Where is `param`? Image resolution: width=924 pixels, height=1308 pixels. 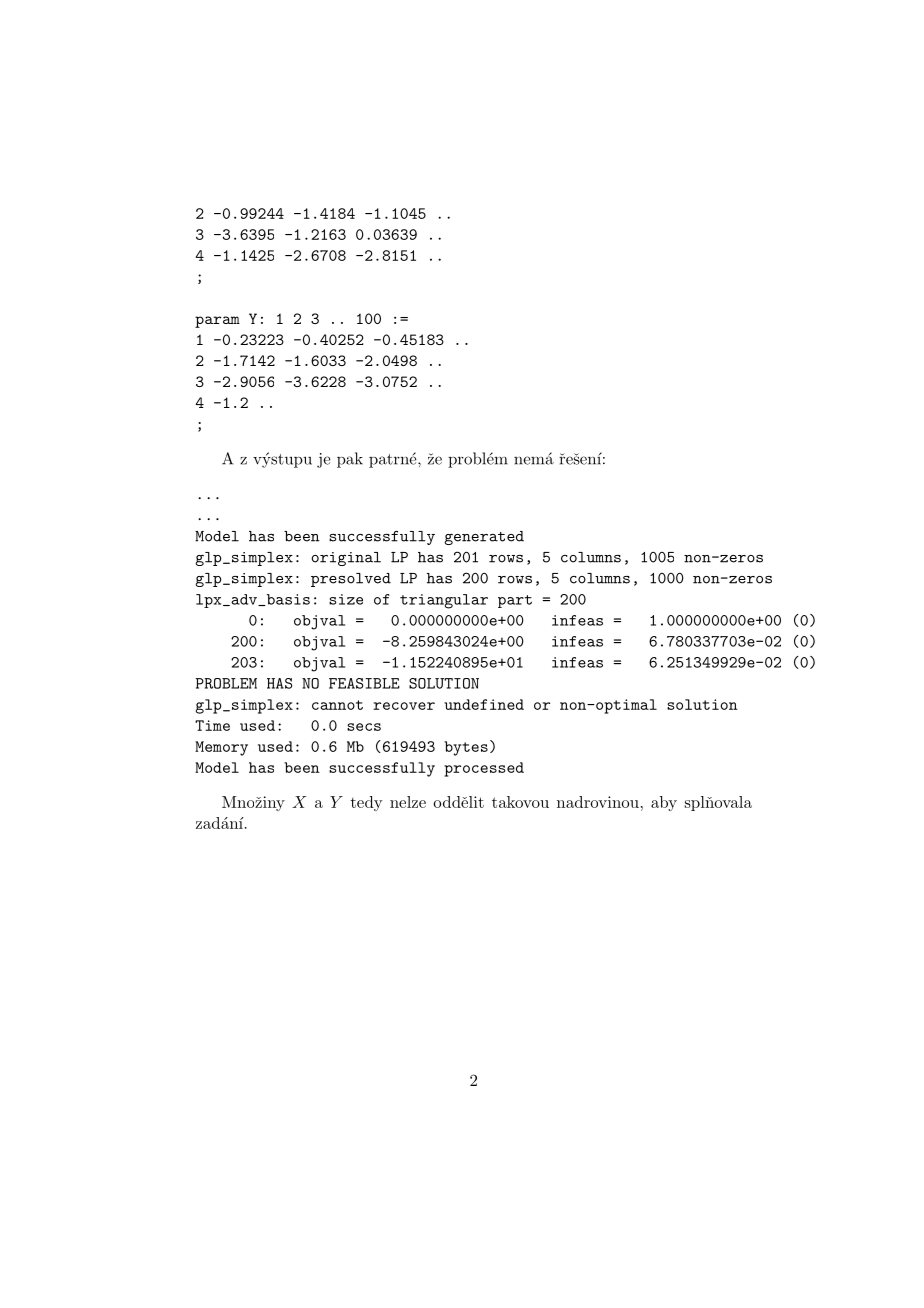 param is located at coordinates (217, 322).
